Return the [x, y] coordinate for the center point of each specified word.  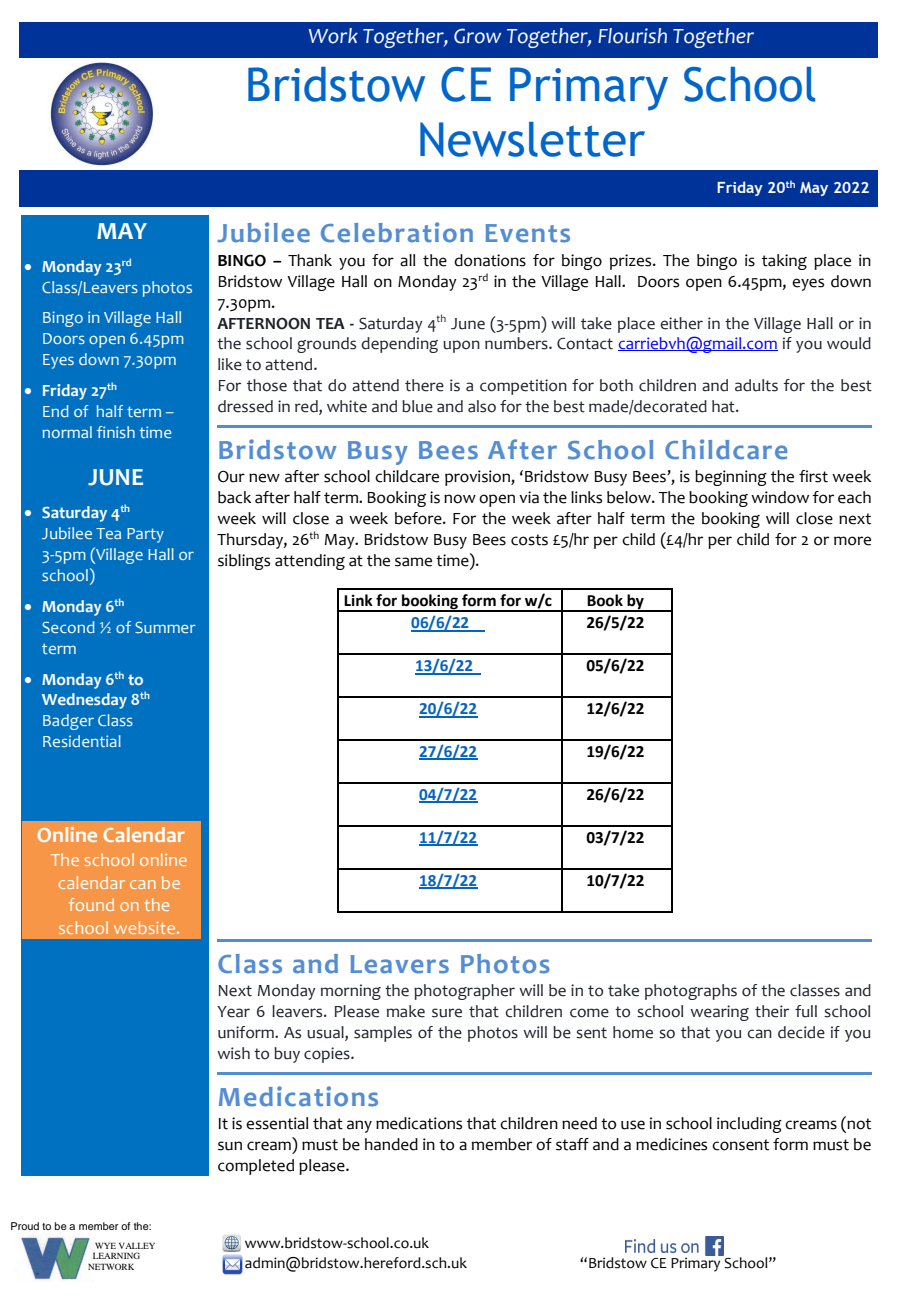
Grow [477, 36]
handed [391, 1144]
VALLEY [137, 1245]
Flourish [632, 36]
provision [478, 478]
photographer [464, 992]
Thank [310, 260]
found [91, 904]
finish [116, 432]
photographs [691, 992]
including [749, 1125]
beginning [731, 478]
